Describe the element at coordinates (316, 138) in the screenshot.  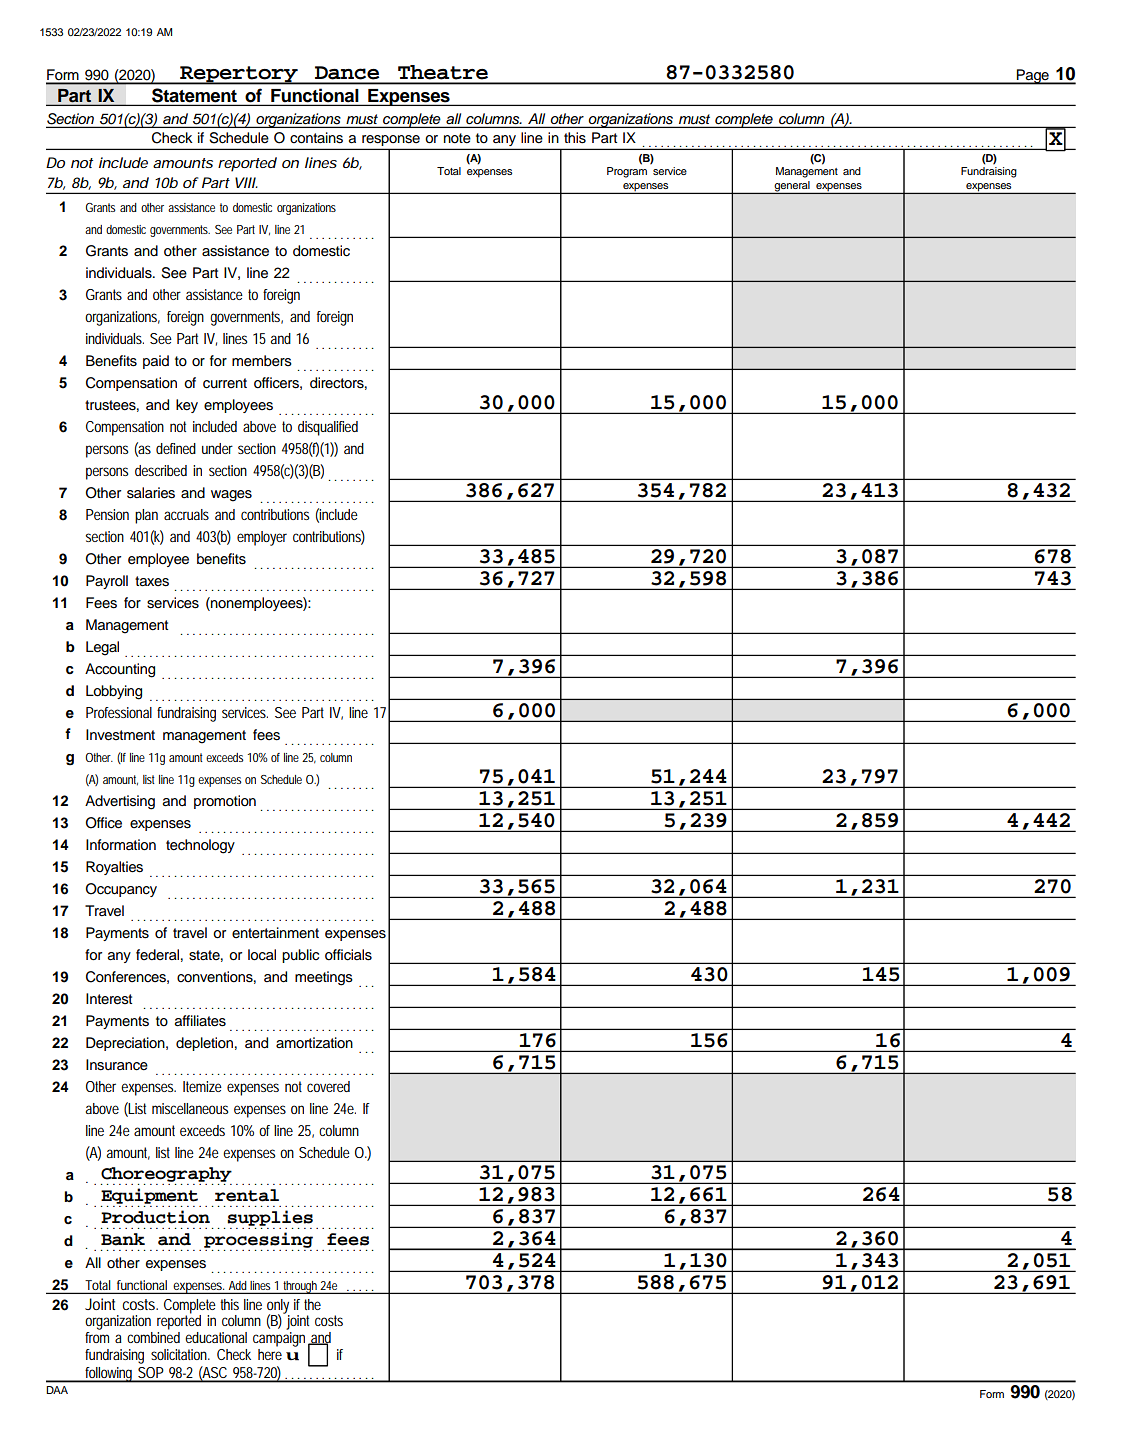
I see `contains` at that location.
